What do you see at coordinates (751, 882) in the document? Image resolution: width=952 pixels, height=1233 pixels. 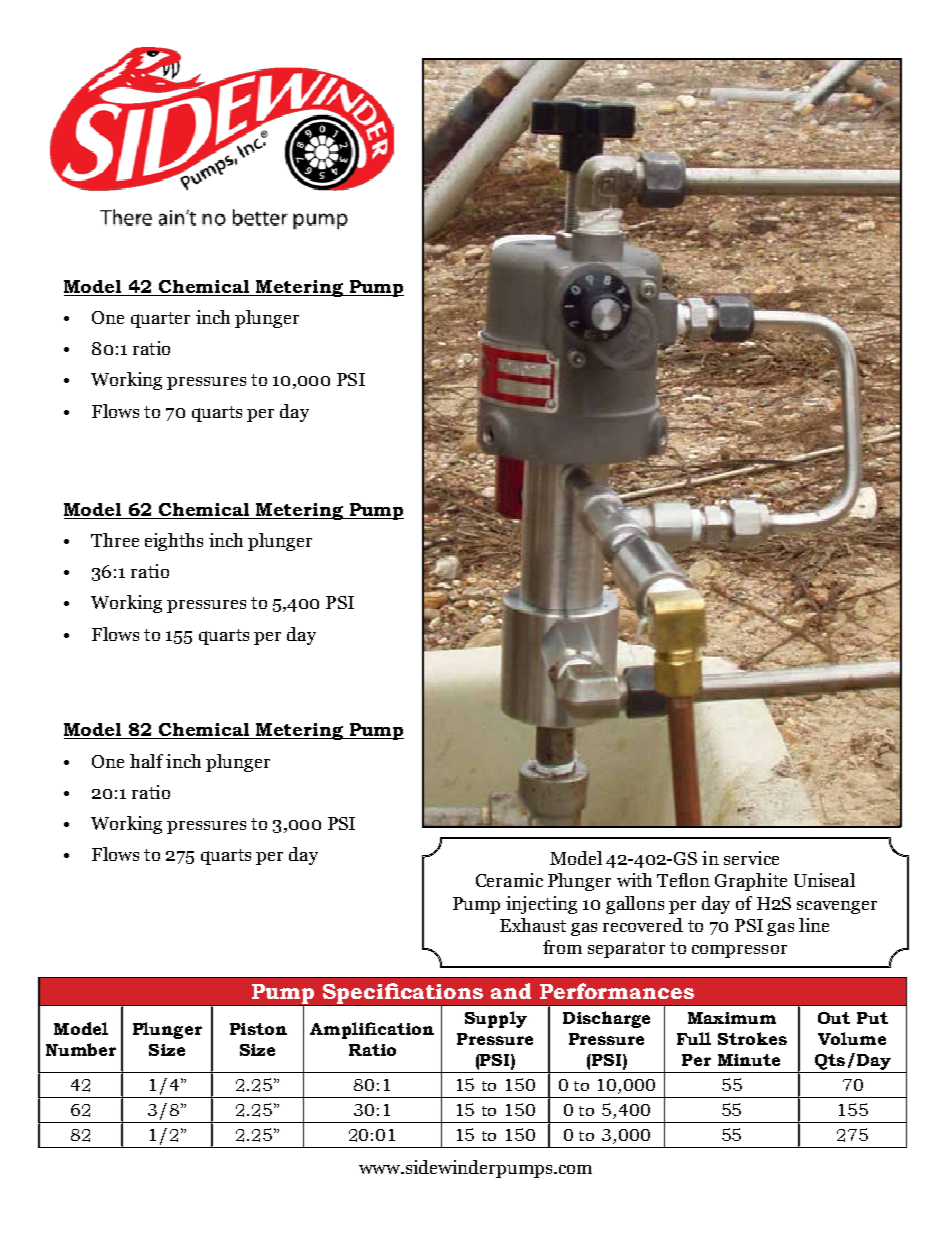 I see `Graphite` at bounding box center [751, 882].
